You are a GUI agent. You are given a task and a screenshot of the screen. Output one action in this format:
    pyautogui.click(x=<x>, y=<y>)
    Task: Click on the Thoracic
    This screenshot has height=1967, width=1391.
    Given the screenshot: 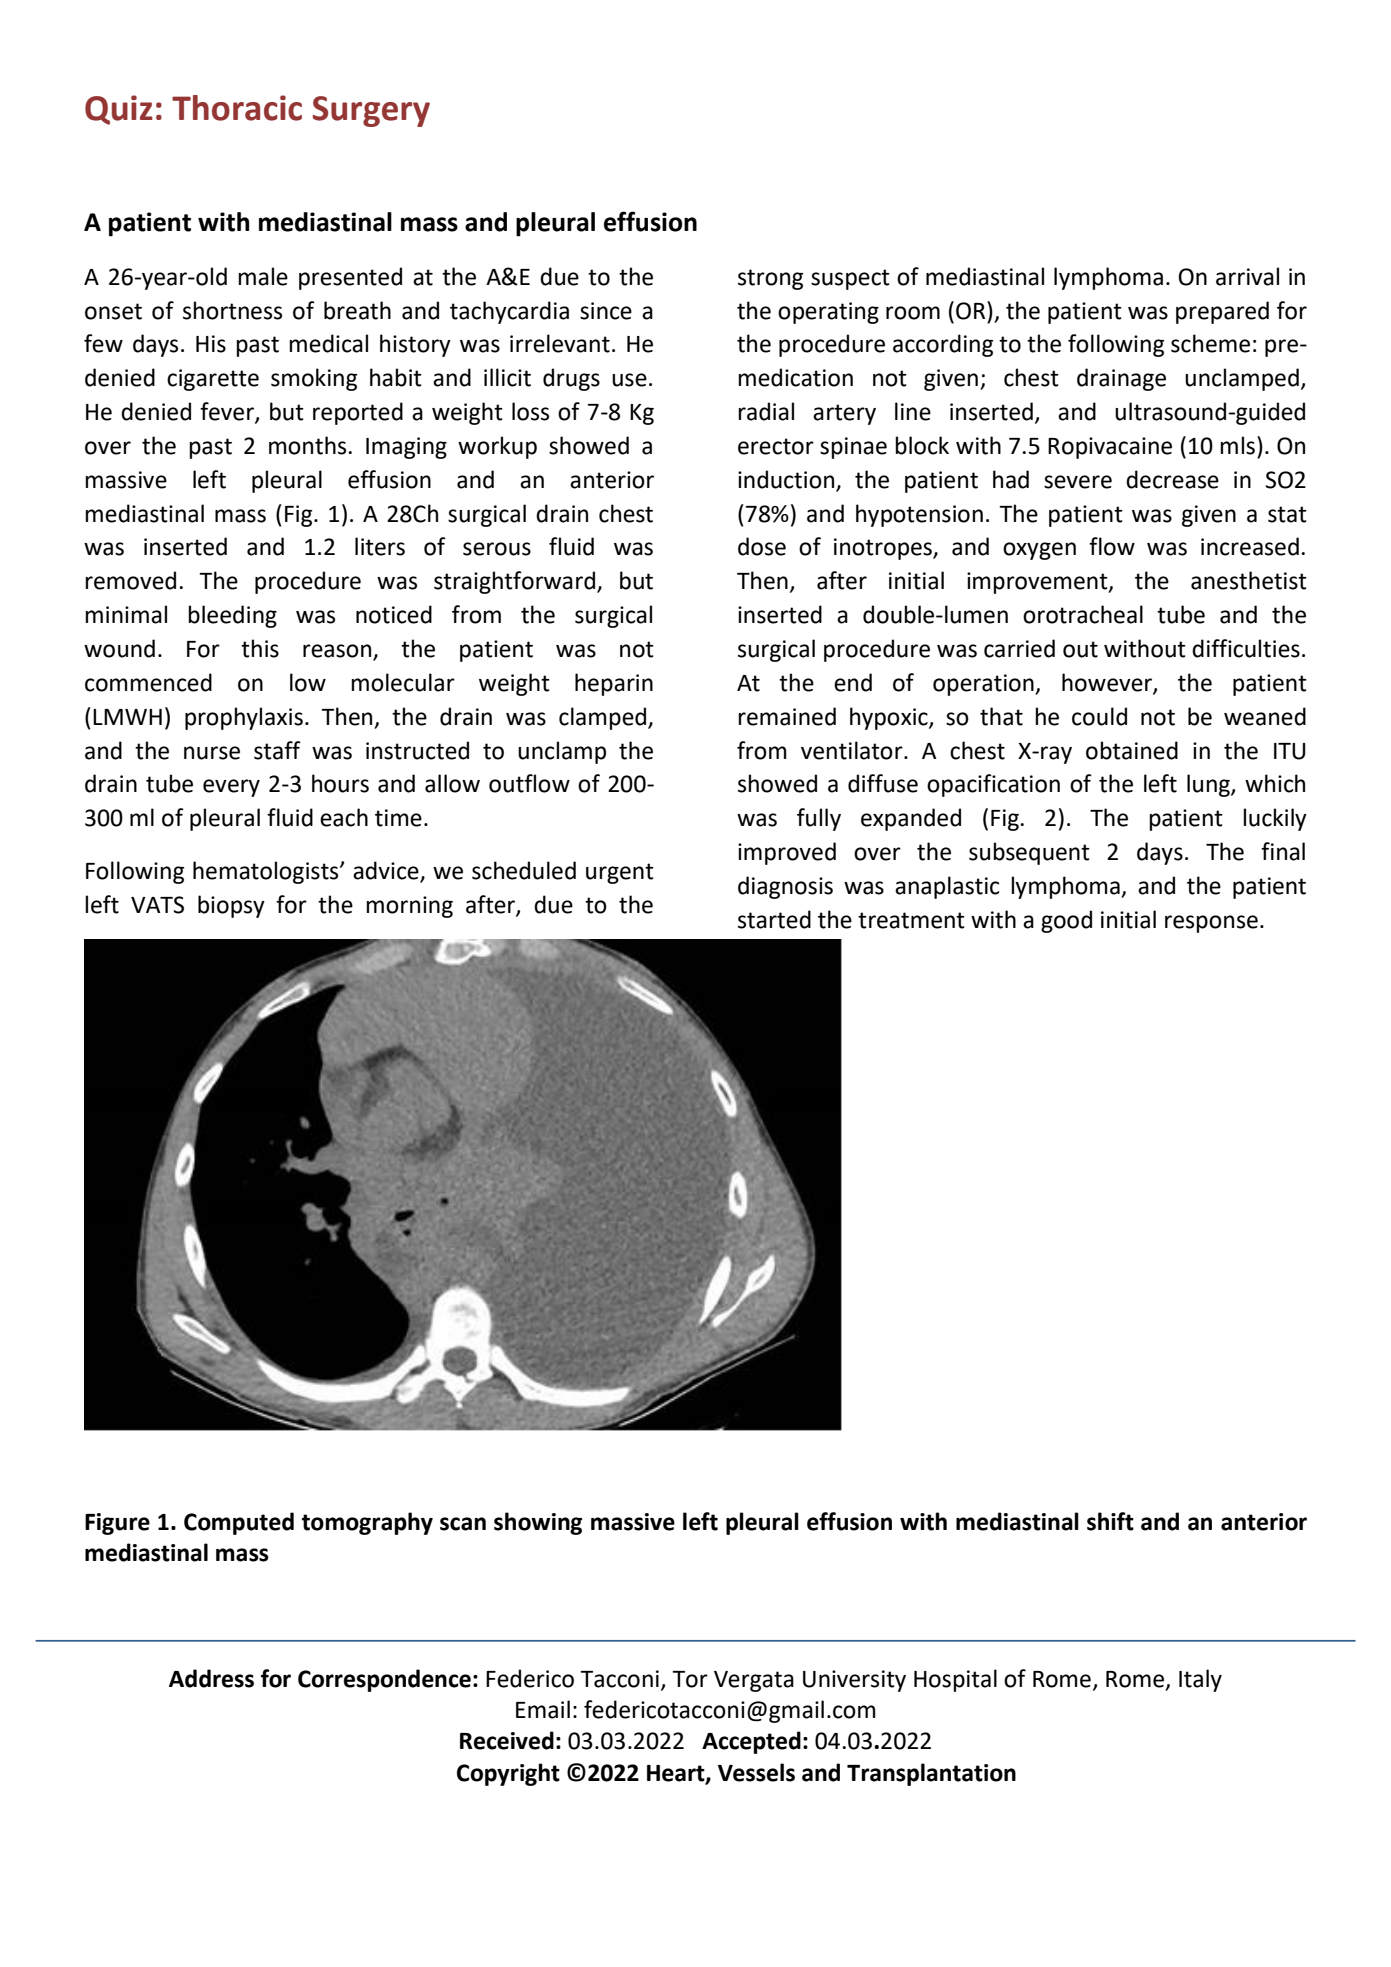 What is the action you would take?
    pyautogui.click(x=237, y=108)
